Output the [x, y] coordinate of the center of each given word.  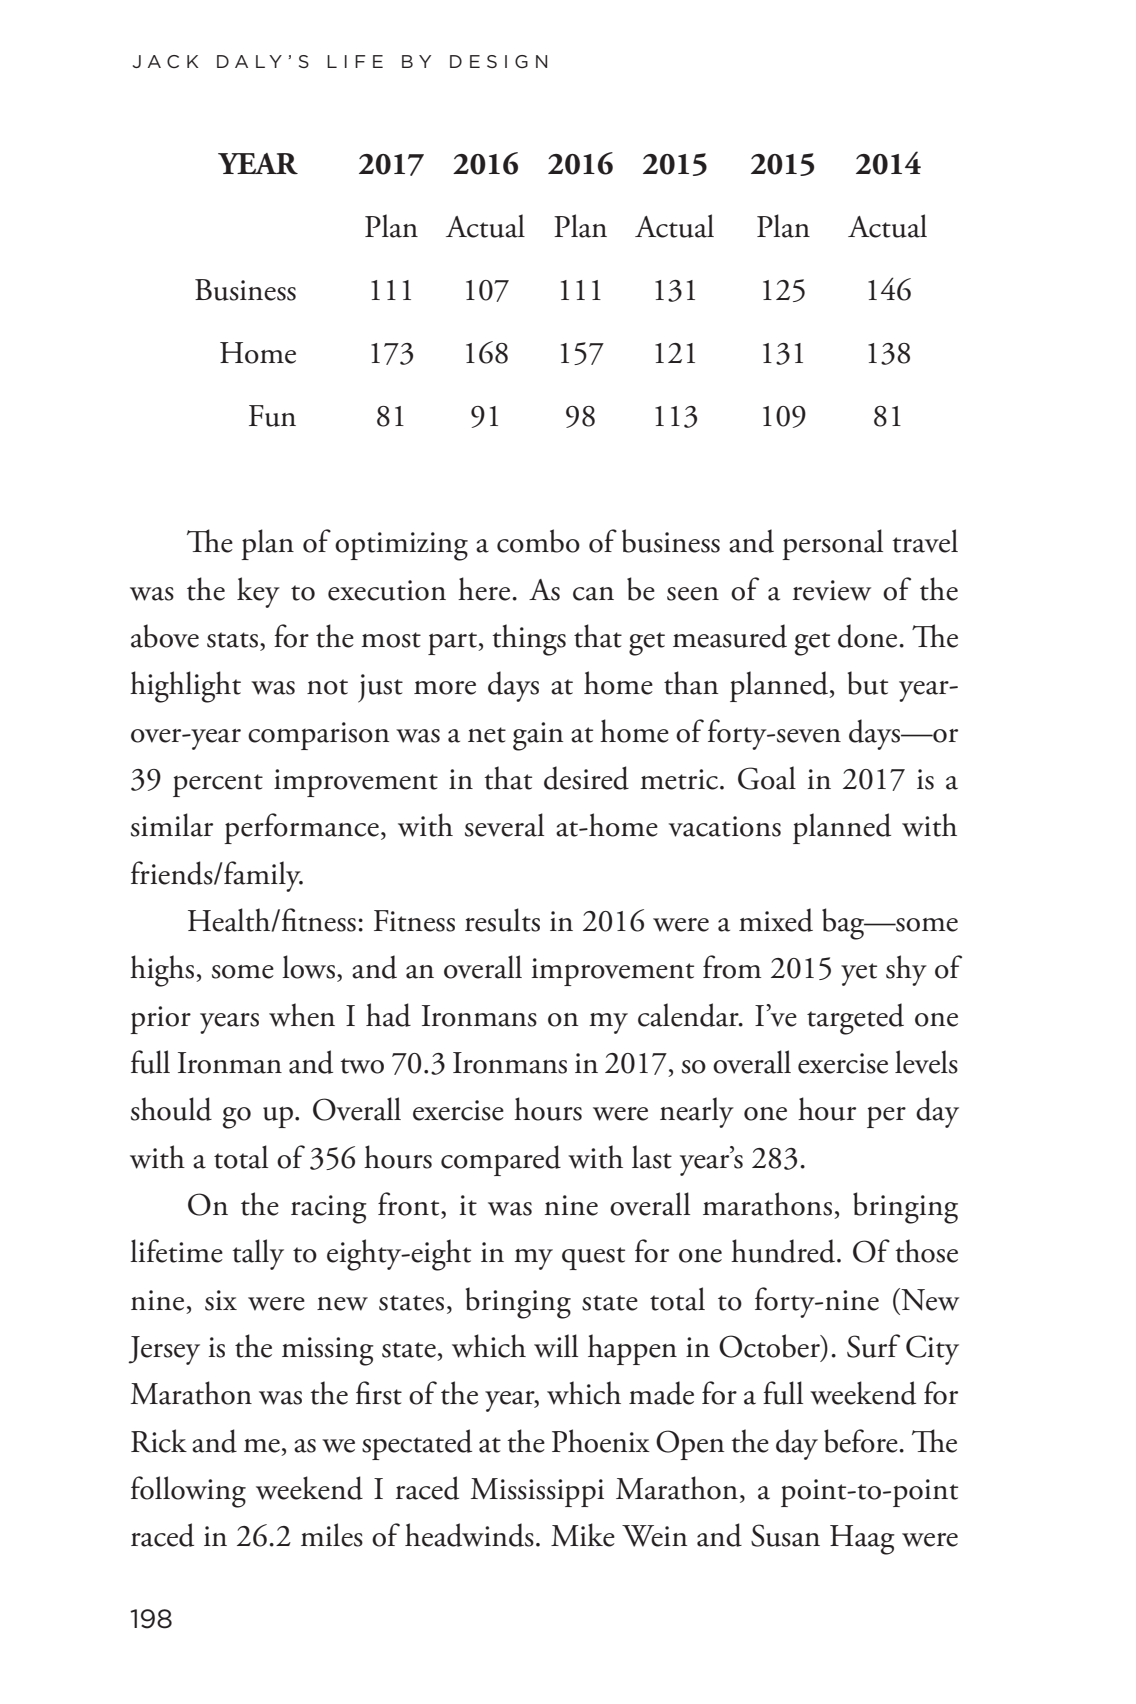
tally [258, 1254]
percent [218, 785]
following [188, 1492]
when [302, 1015]
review [832, 590]
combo [538, 541]
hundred [783, 1251]
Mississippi [537, 1492]
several [504, 825]
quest [593, 1258]
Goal [767, 778]
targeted [855, 1019]
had [388, 1015]
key [258, 592]
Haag [862, 1540]
